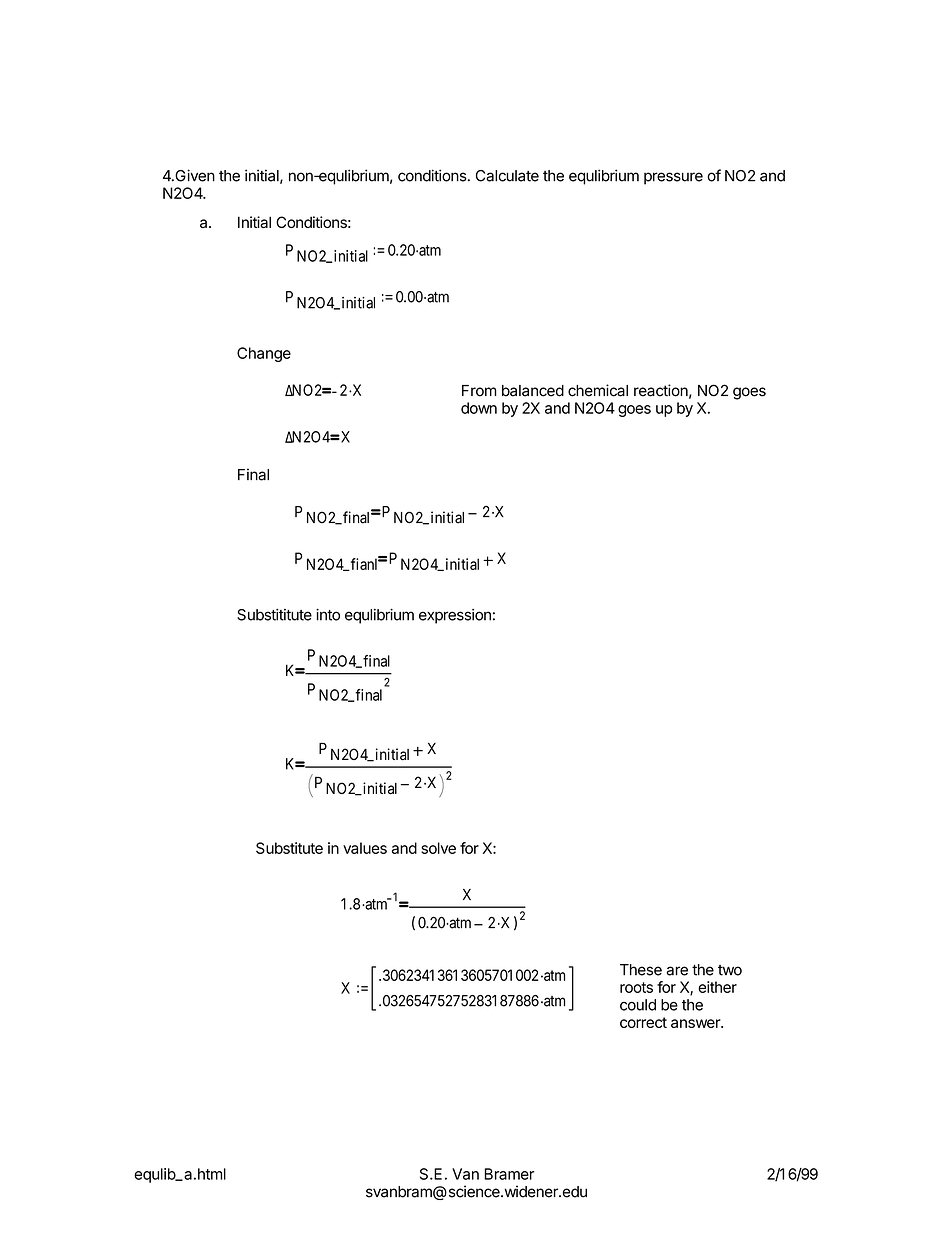  What do you see at coordinates (438, 848) in the document?
I see `solve` at bounding box center [438, 848].
